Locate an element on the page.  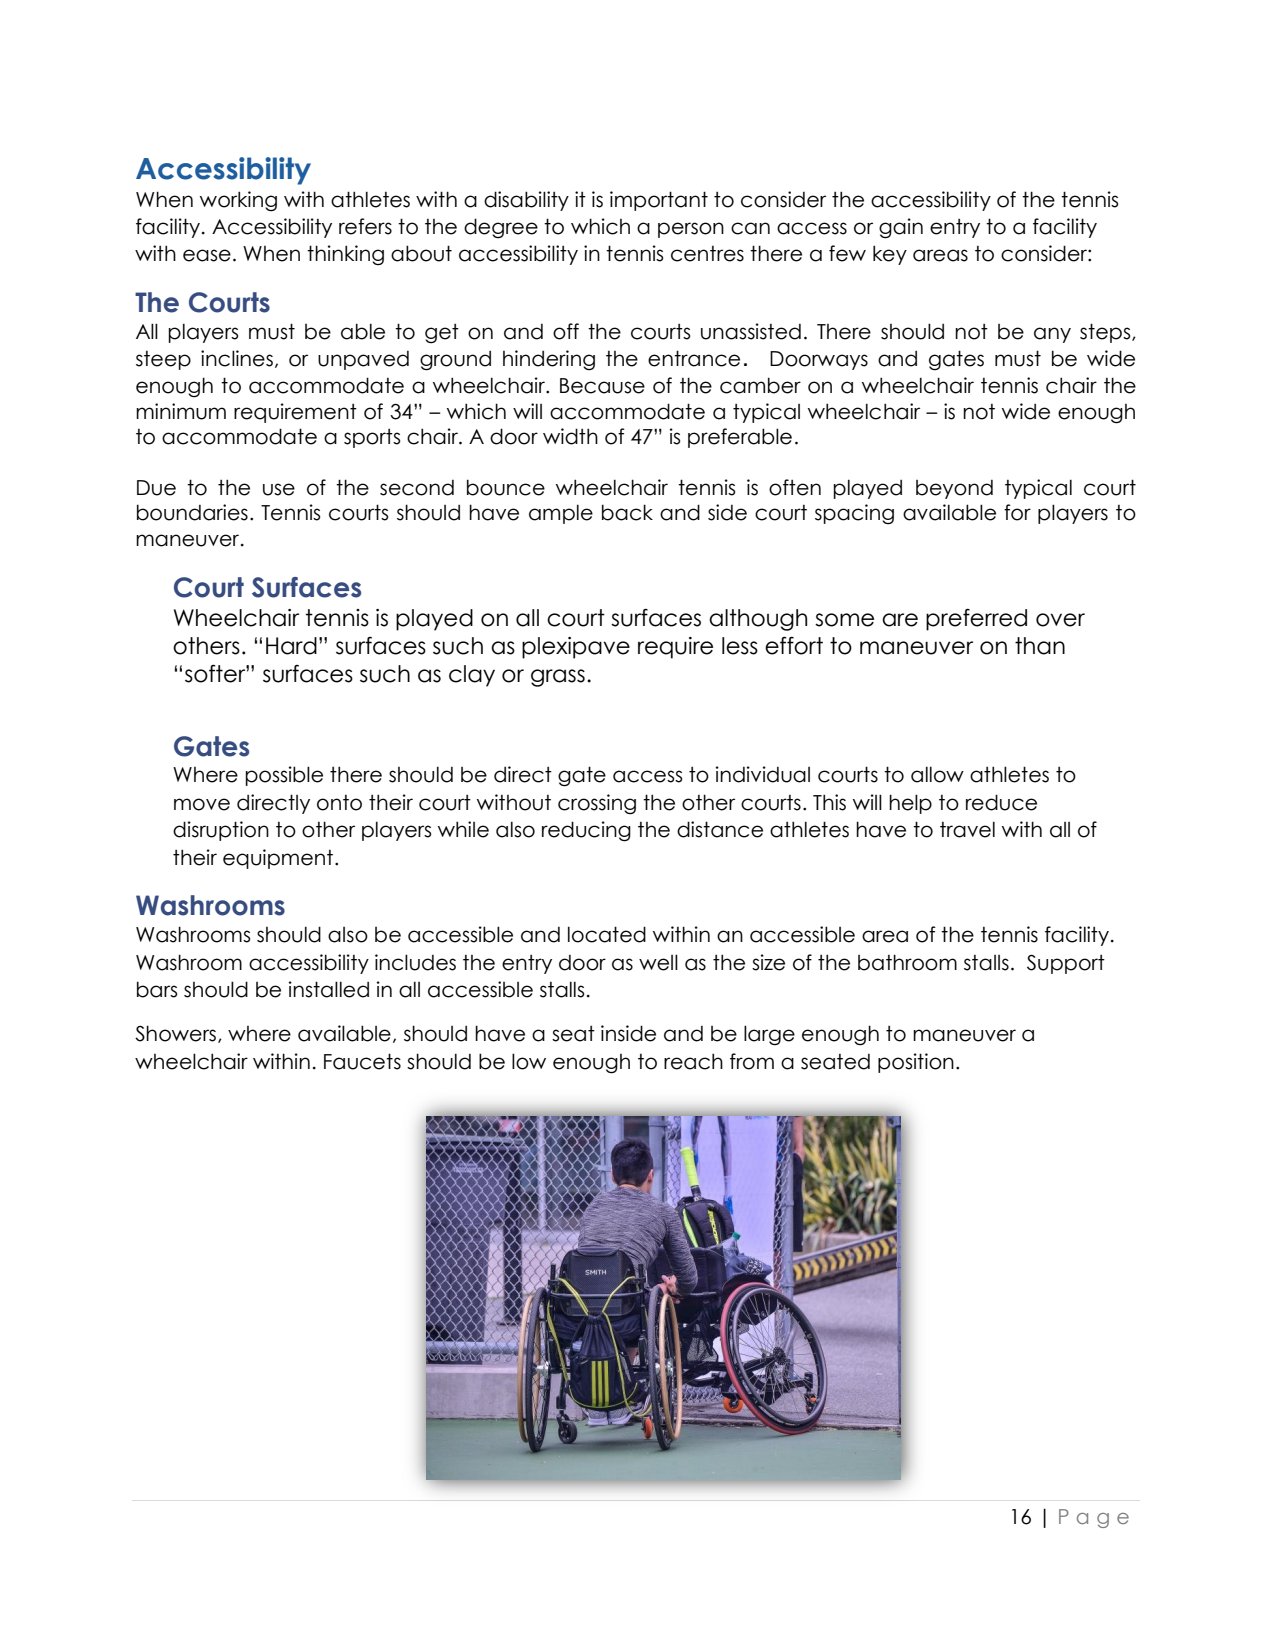
gain is located at coordinates (901, 228).
